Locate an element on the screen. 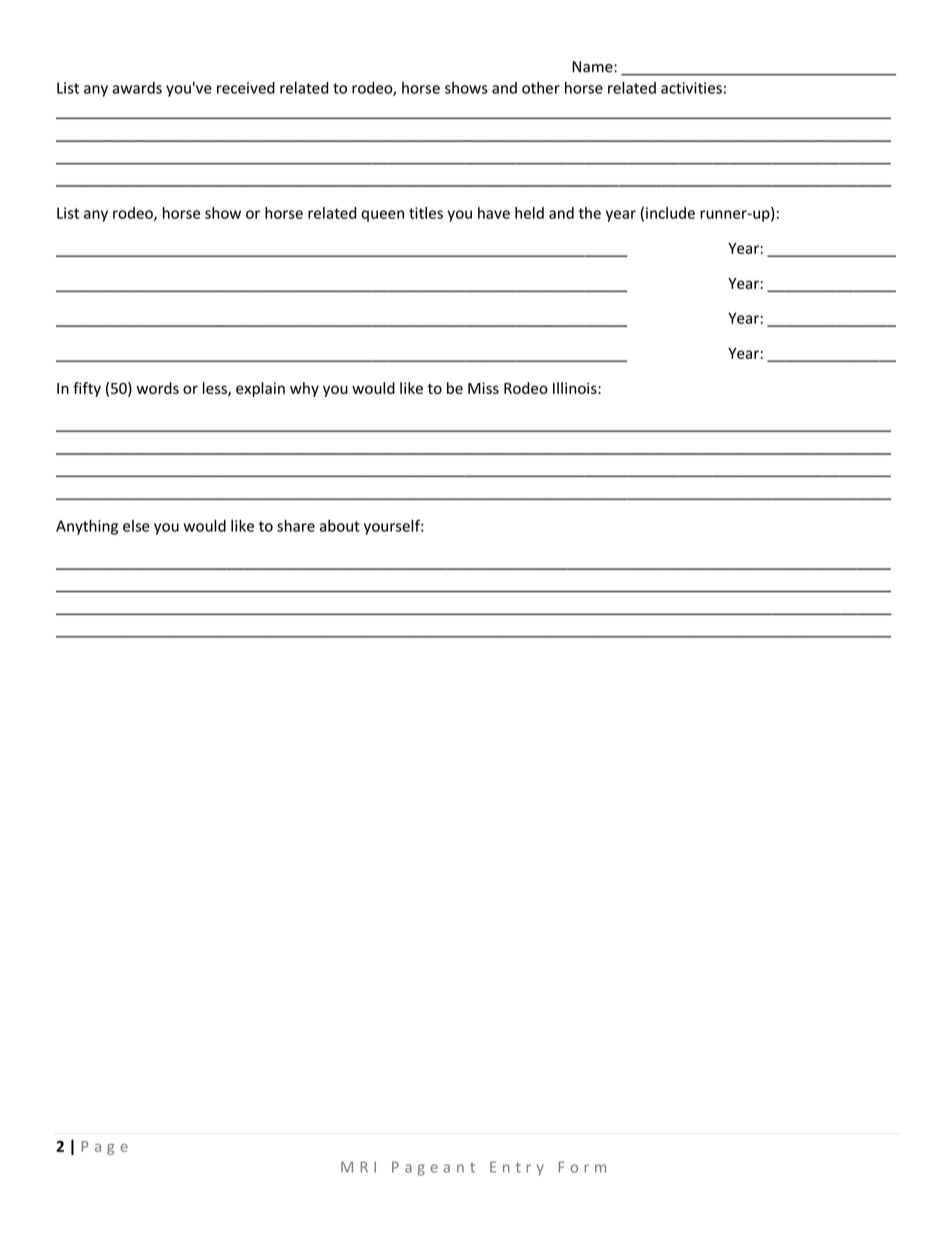  received is located at coordinates (246, 88).
